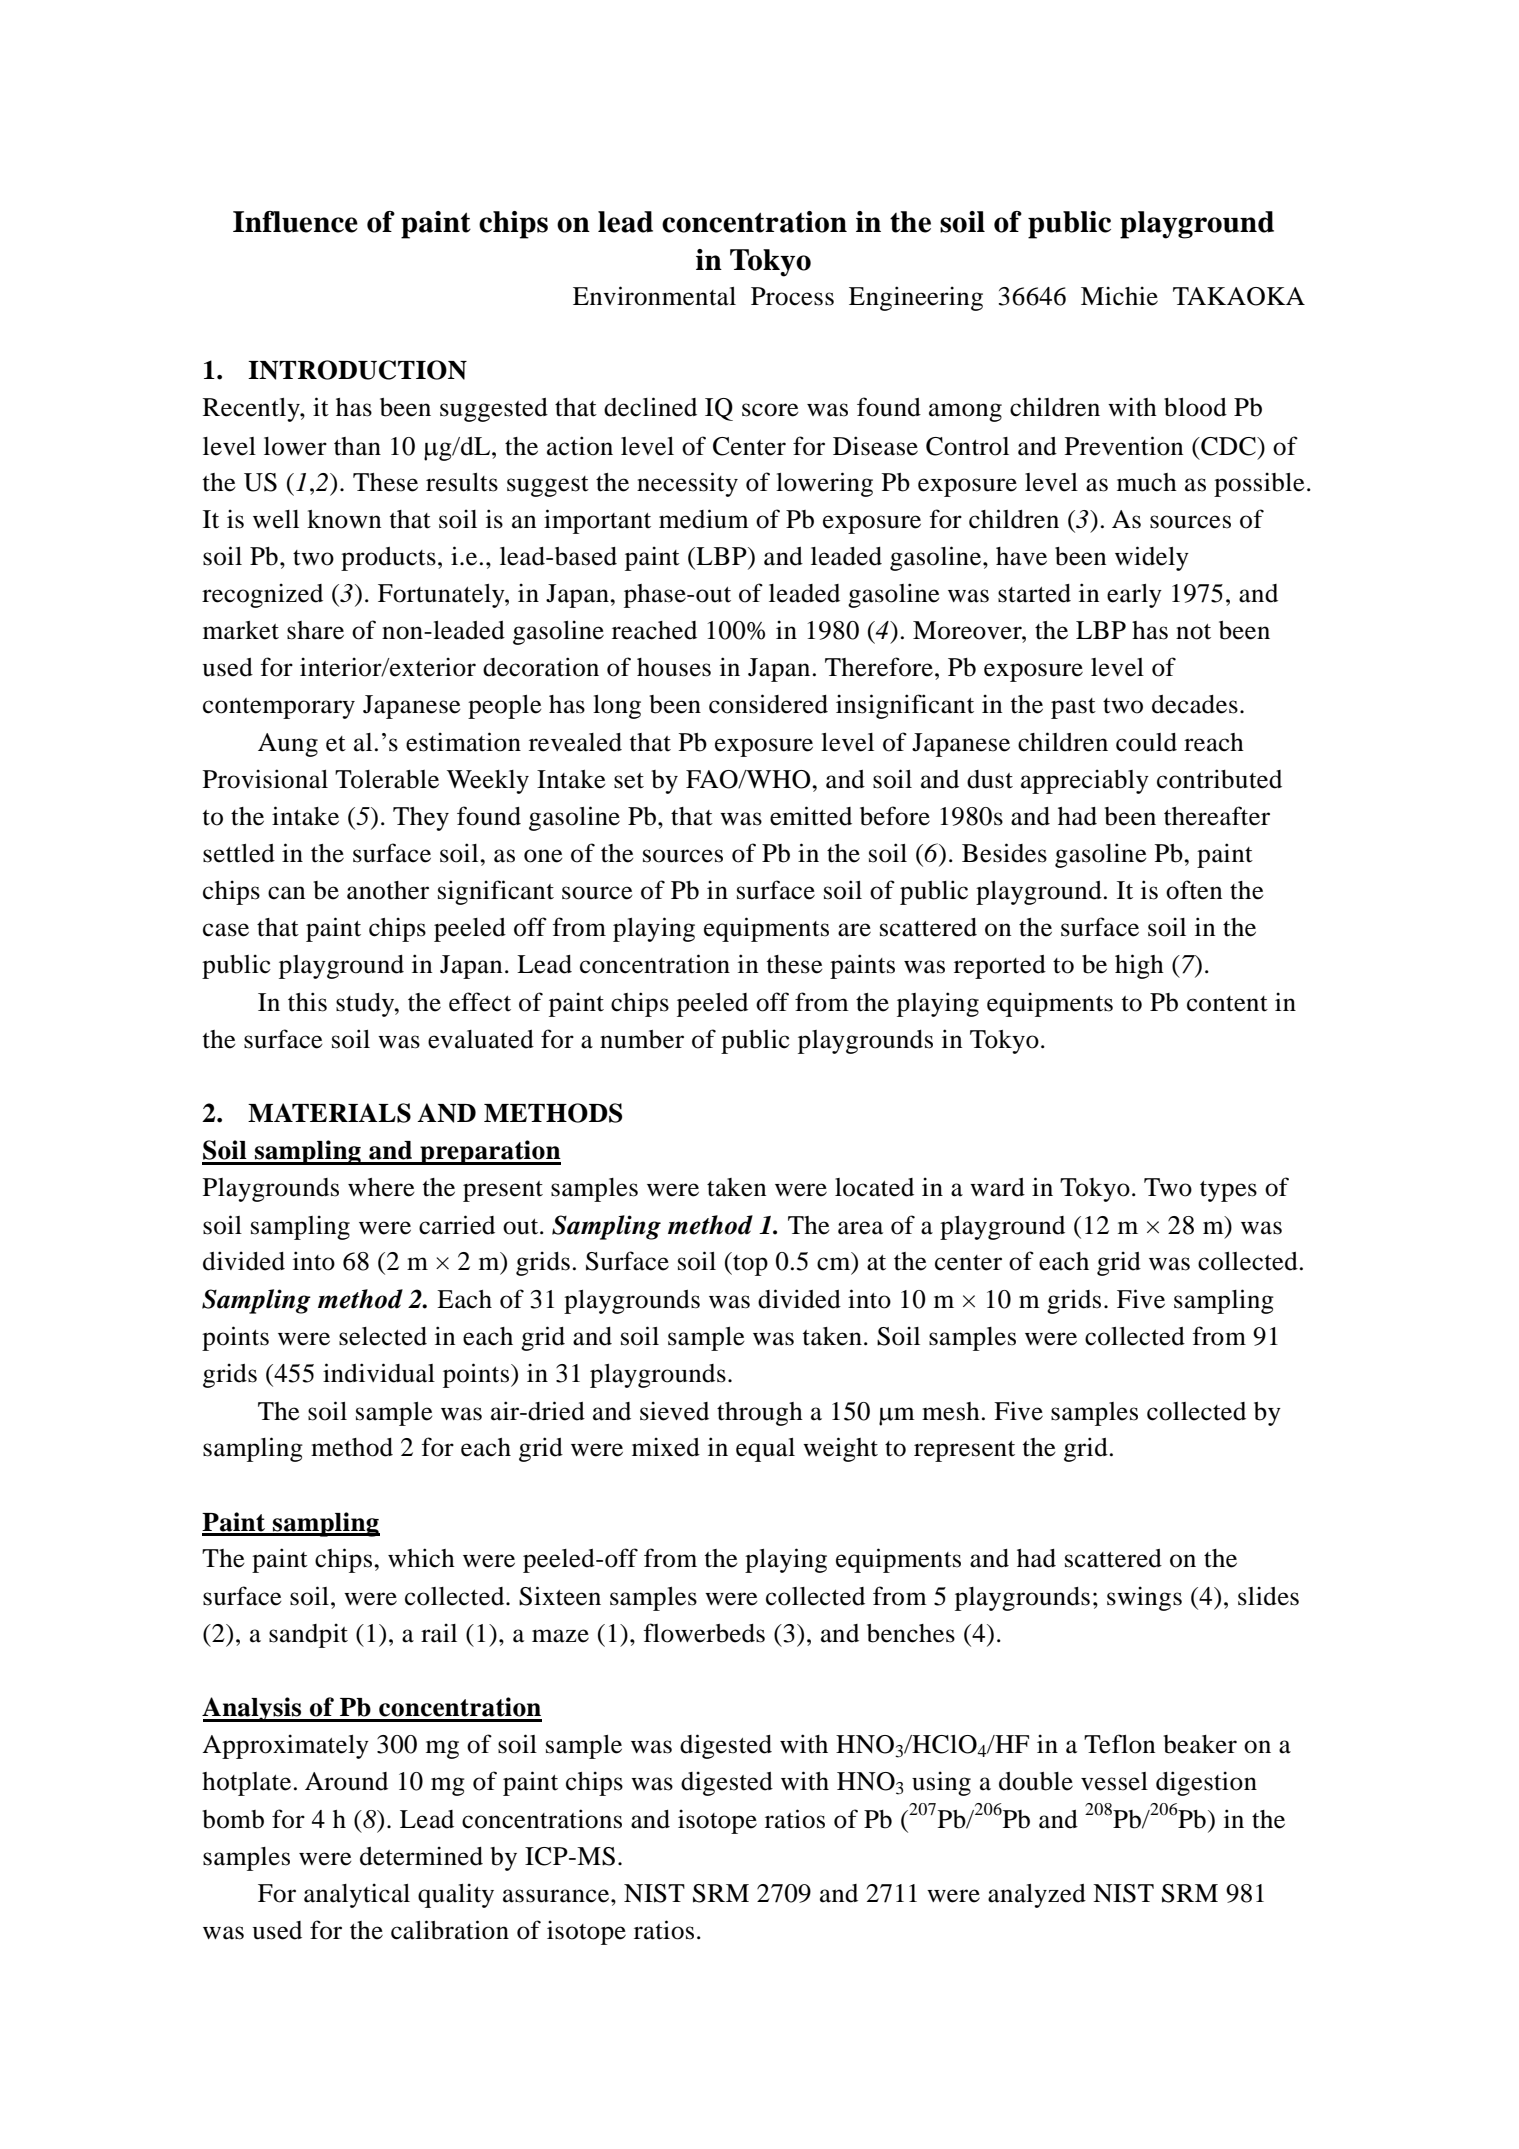 The height and width of the document is (2149, 1519). Describe the element at coordinates (792, 296) in the document. I see `Process` at that location.
